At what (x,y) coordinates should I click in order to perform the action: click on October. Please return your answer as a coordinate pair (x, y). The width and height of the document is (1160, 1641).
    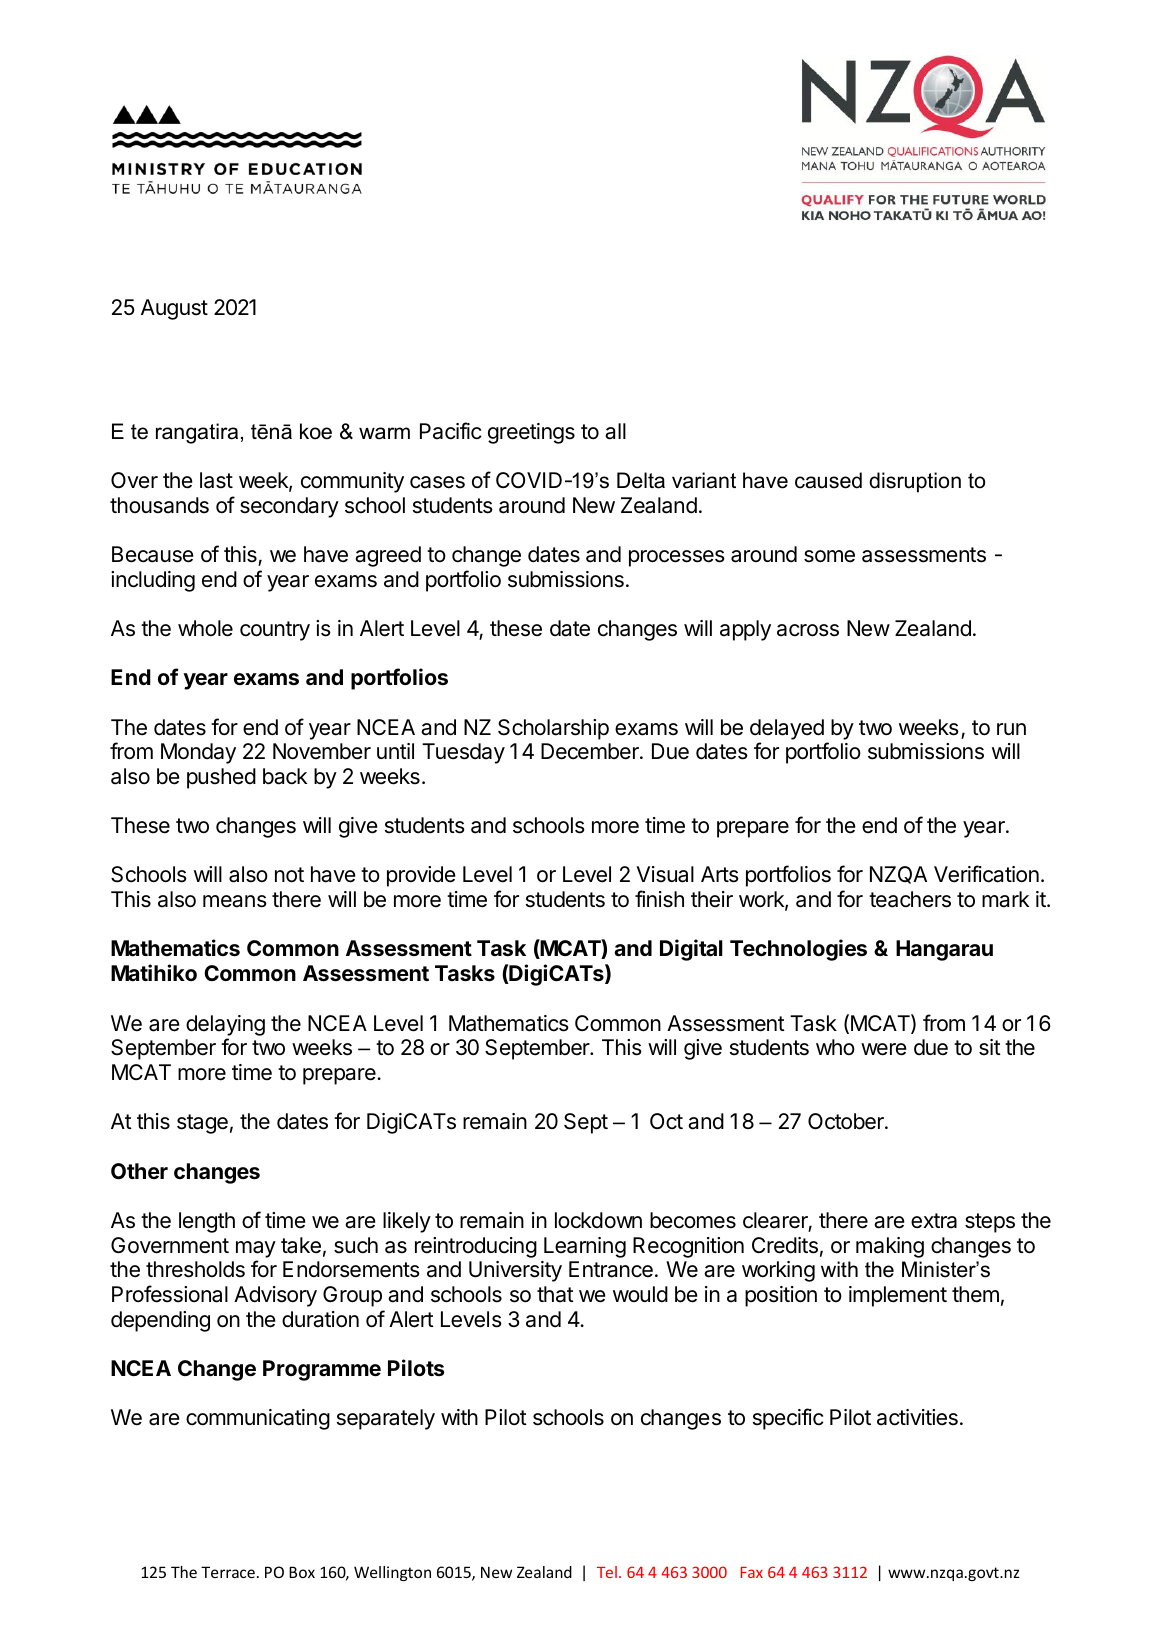
    Looking at the image, I should click on (847, 1121).
